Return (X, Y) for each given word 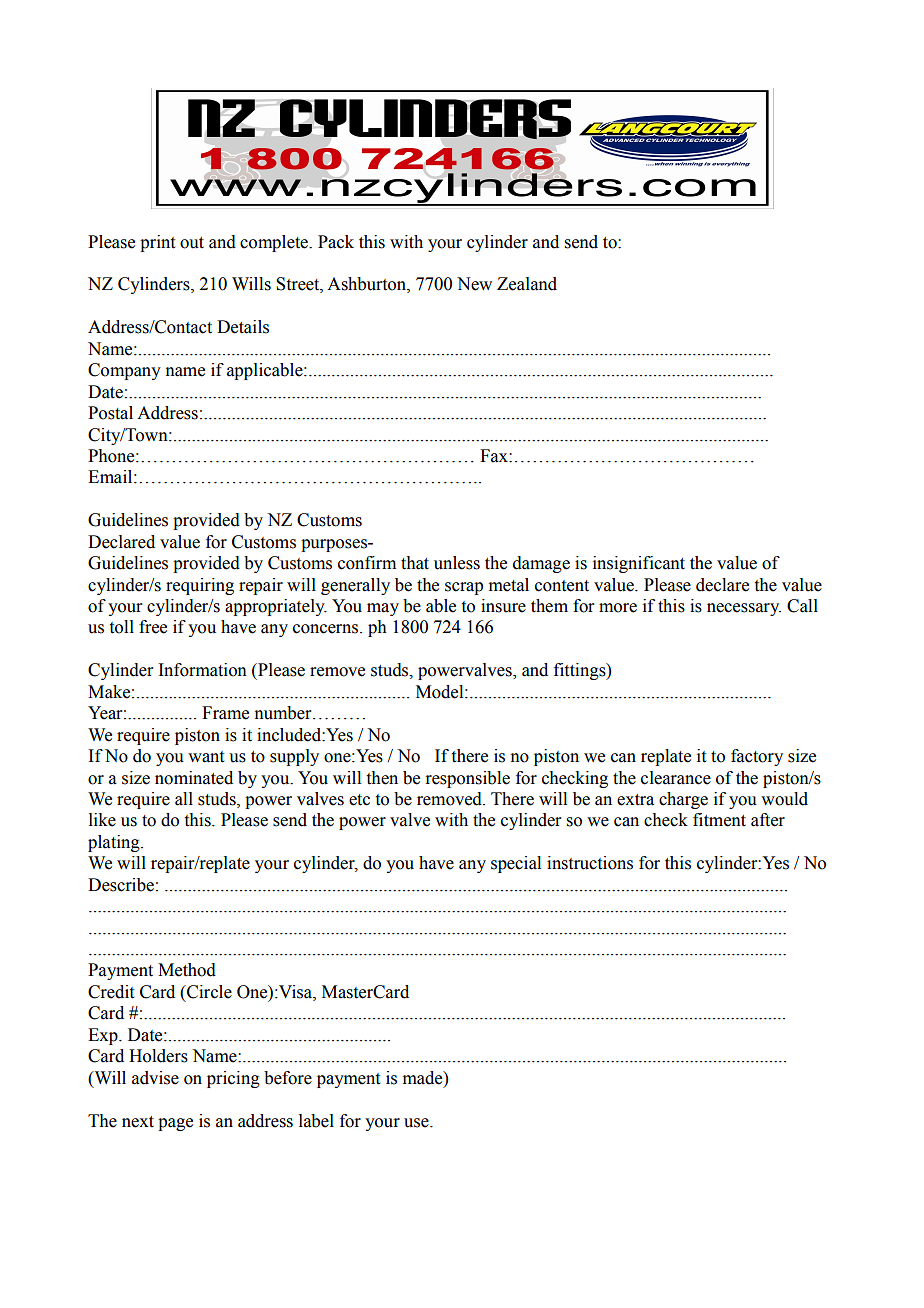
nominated (194, 778)
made (424, 1078)
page (175, 1124)
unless (457, 563)
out (192, 243)
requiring (200, 586)
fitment (719, 820)
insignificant (639, 564)
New (474, 284)
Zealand (527, 284)
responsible (467, 779)
